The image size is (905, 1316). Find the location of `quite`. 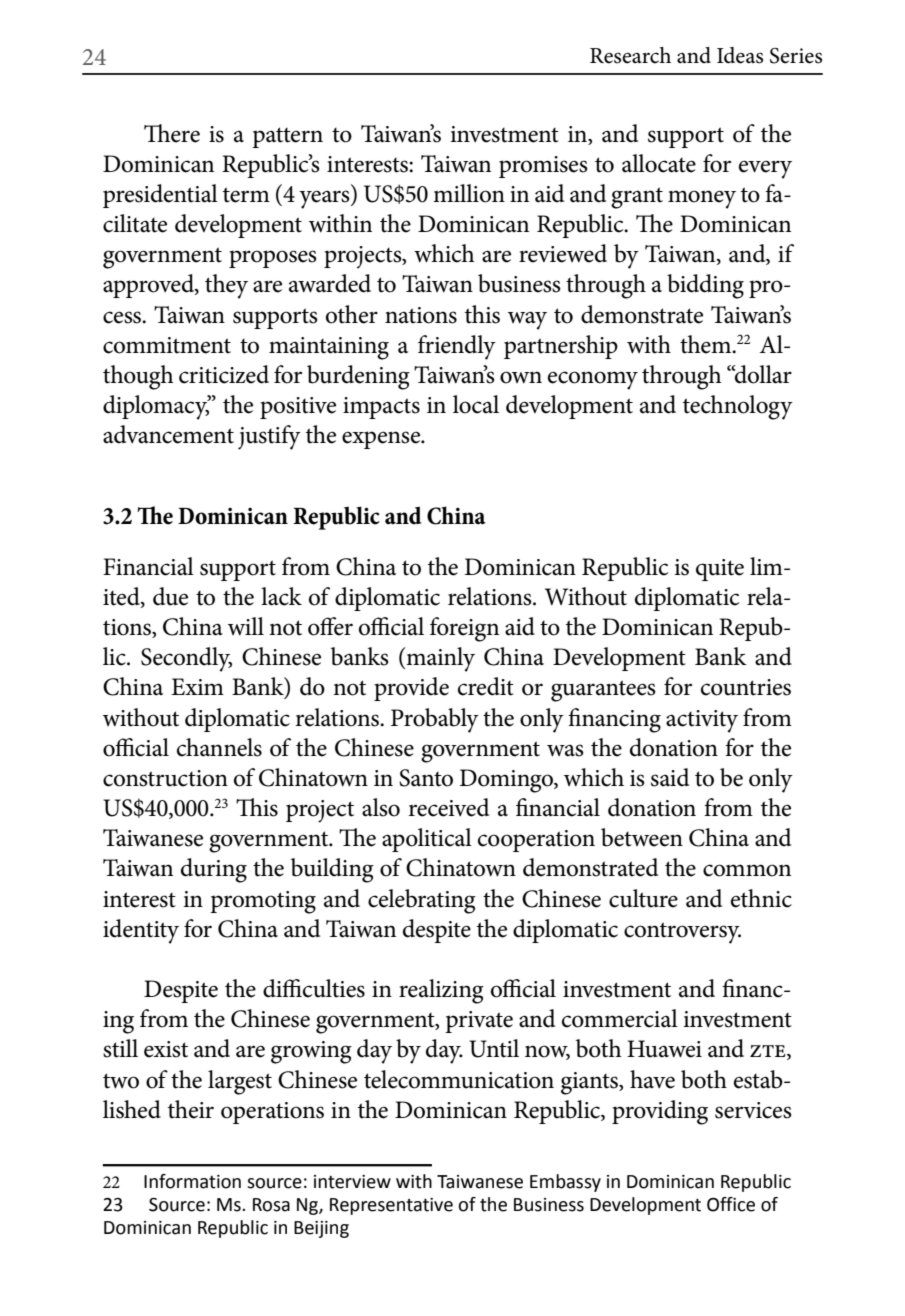

quite is located at coordinates (720, 570).
